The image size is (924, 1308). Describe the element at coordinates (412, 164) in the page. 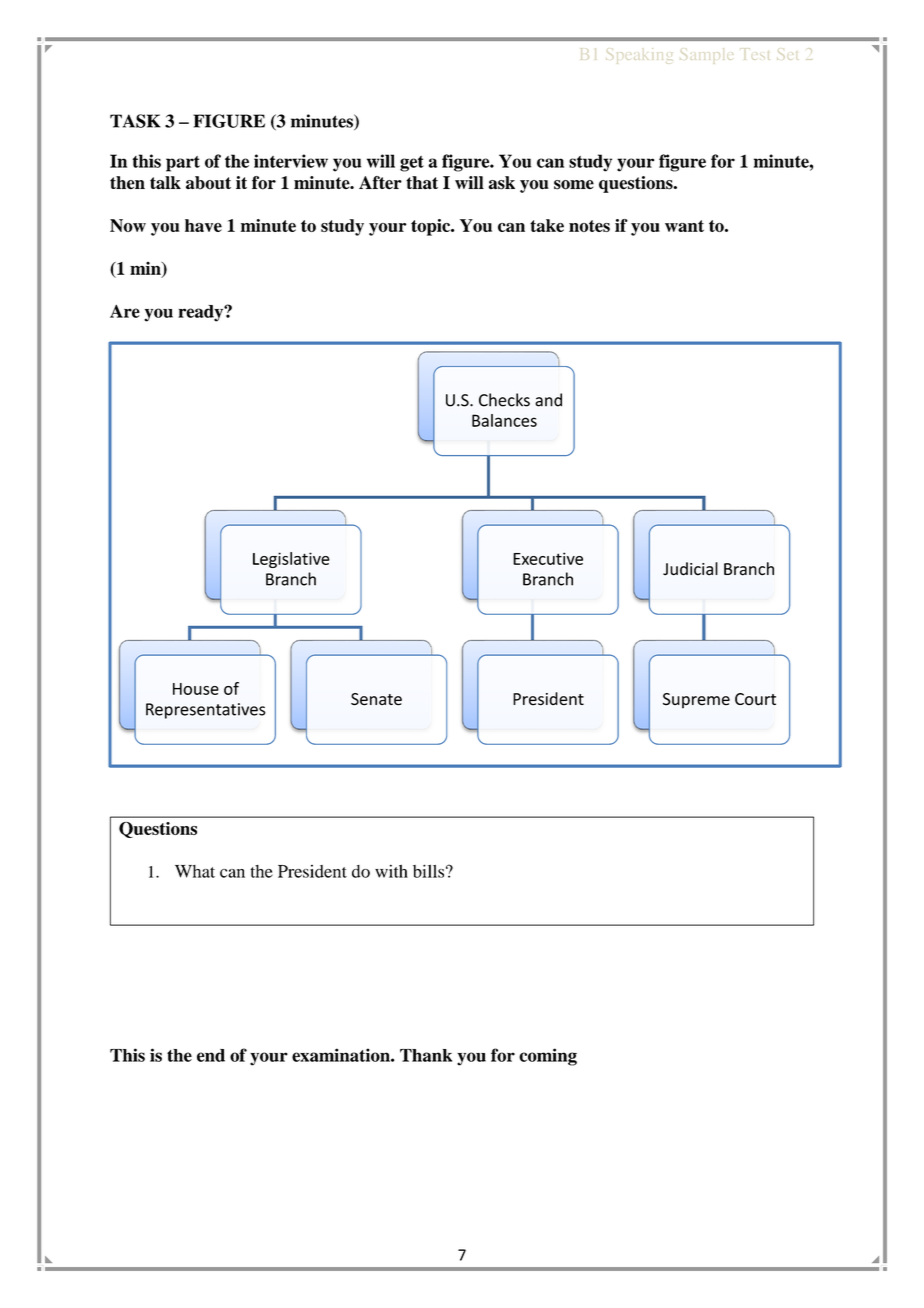

I see `get` at that location.
